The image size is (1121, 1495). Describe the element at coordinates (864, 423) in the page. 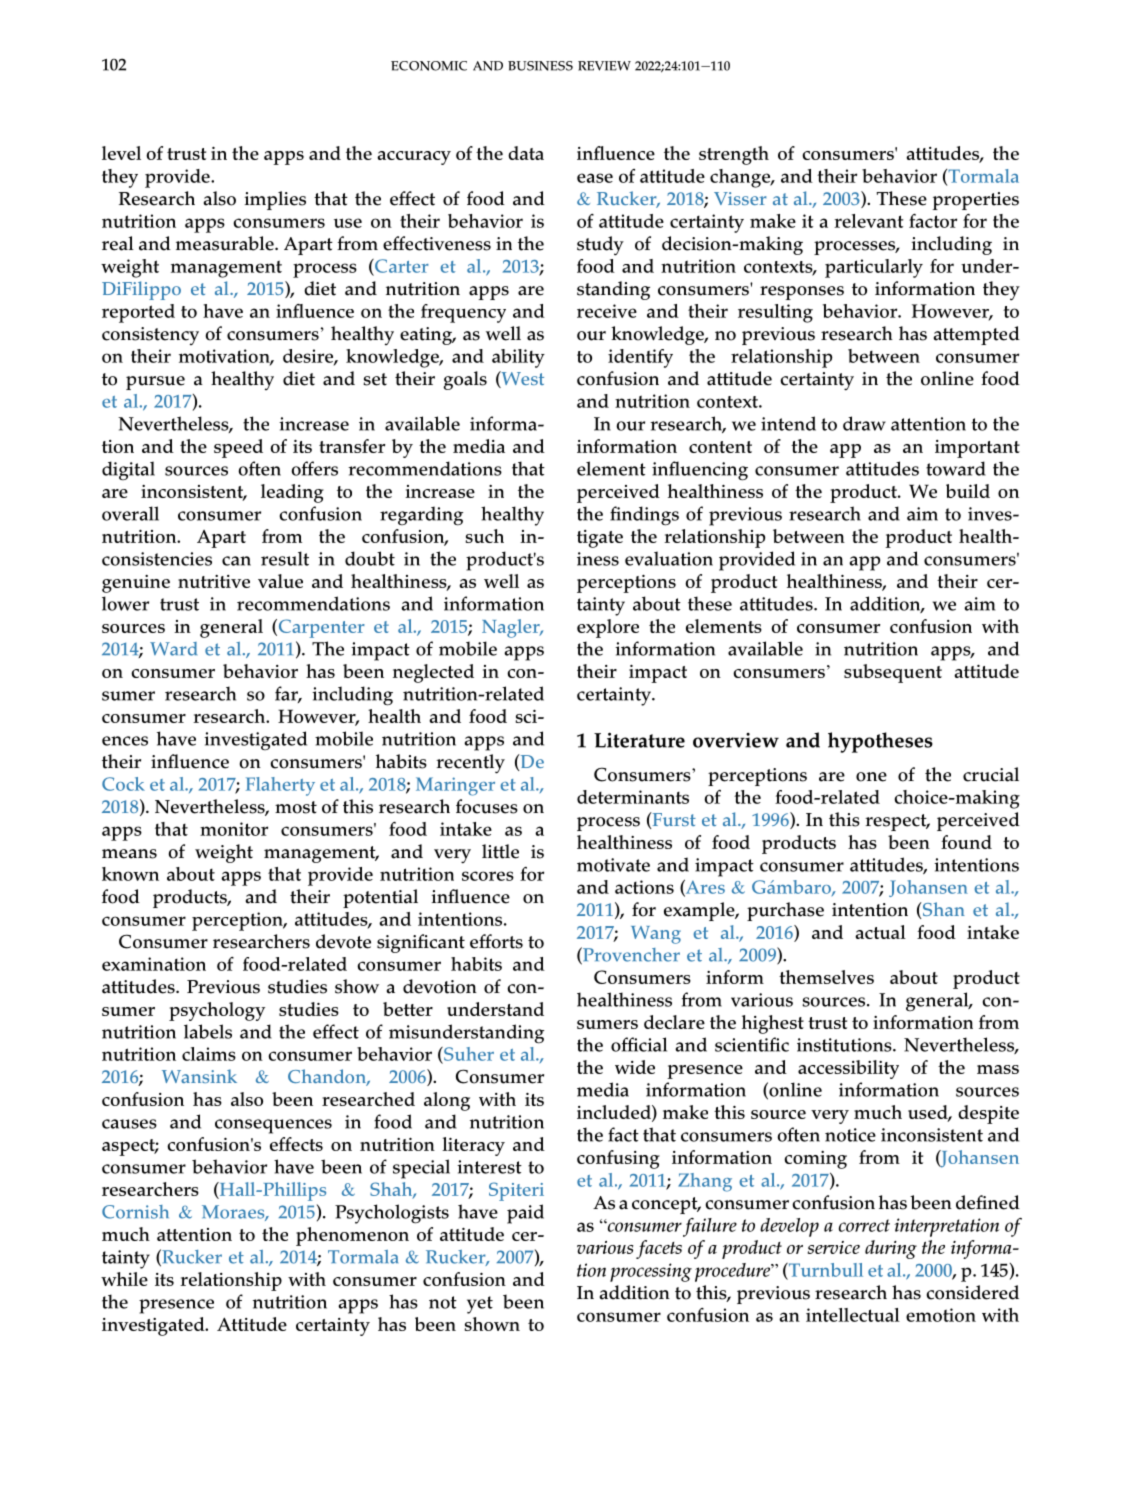

I see `draw` at that location.
